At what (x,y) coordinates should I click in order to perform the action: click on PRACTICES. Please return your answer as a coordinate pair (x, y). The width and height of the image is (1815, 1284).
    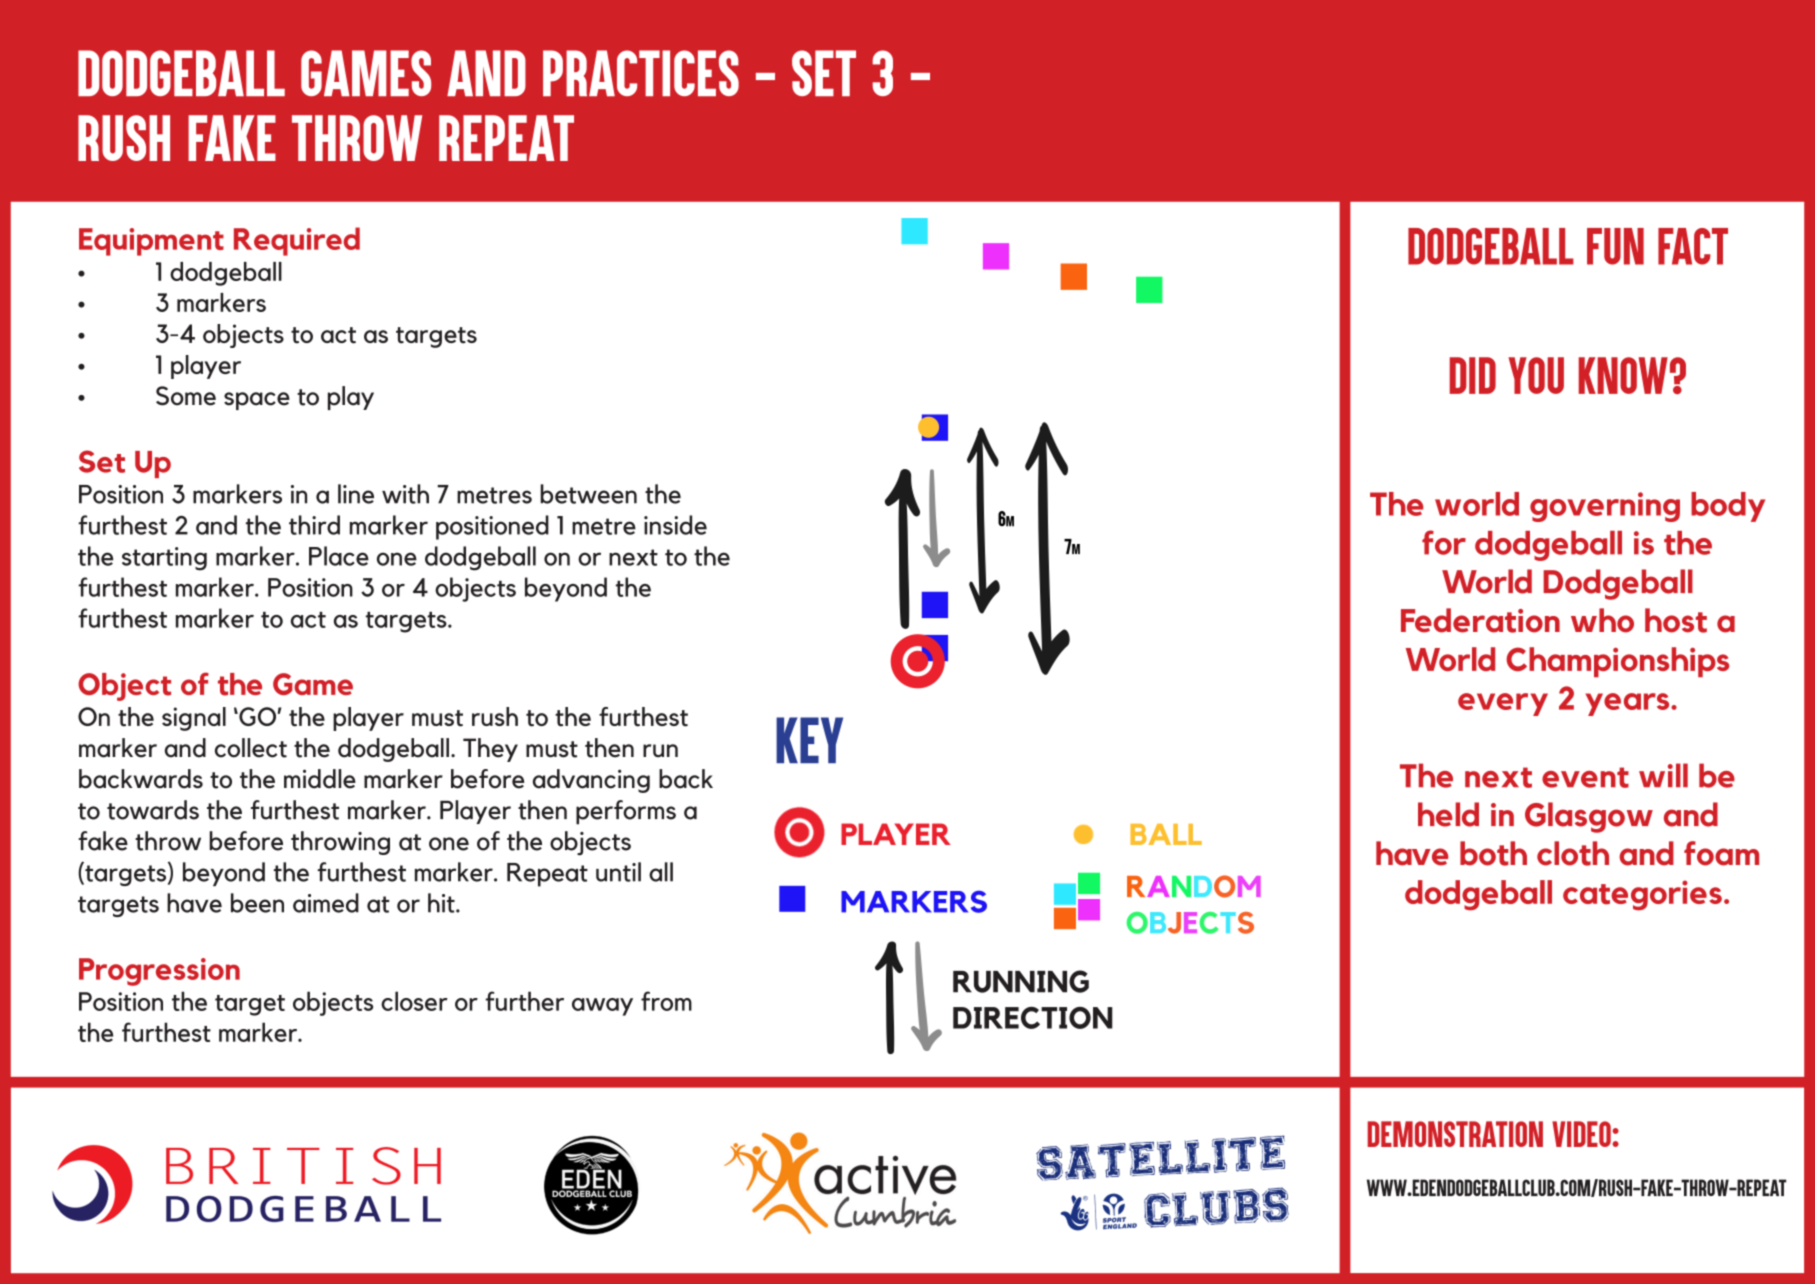
    Looking at the image, I should click on (641, 73).
